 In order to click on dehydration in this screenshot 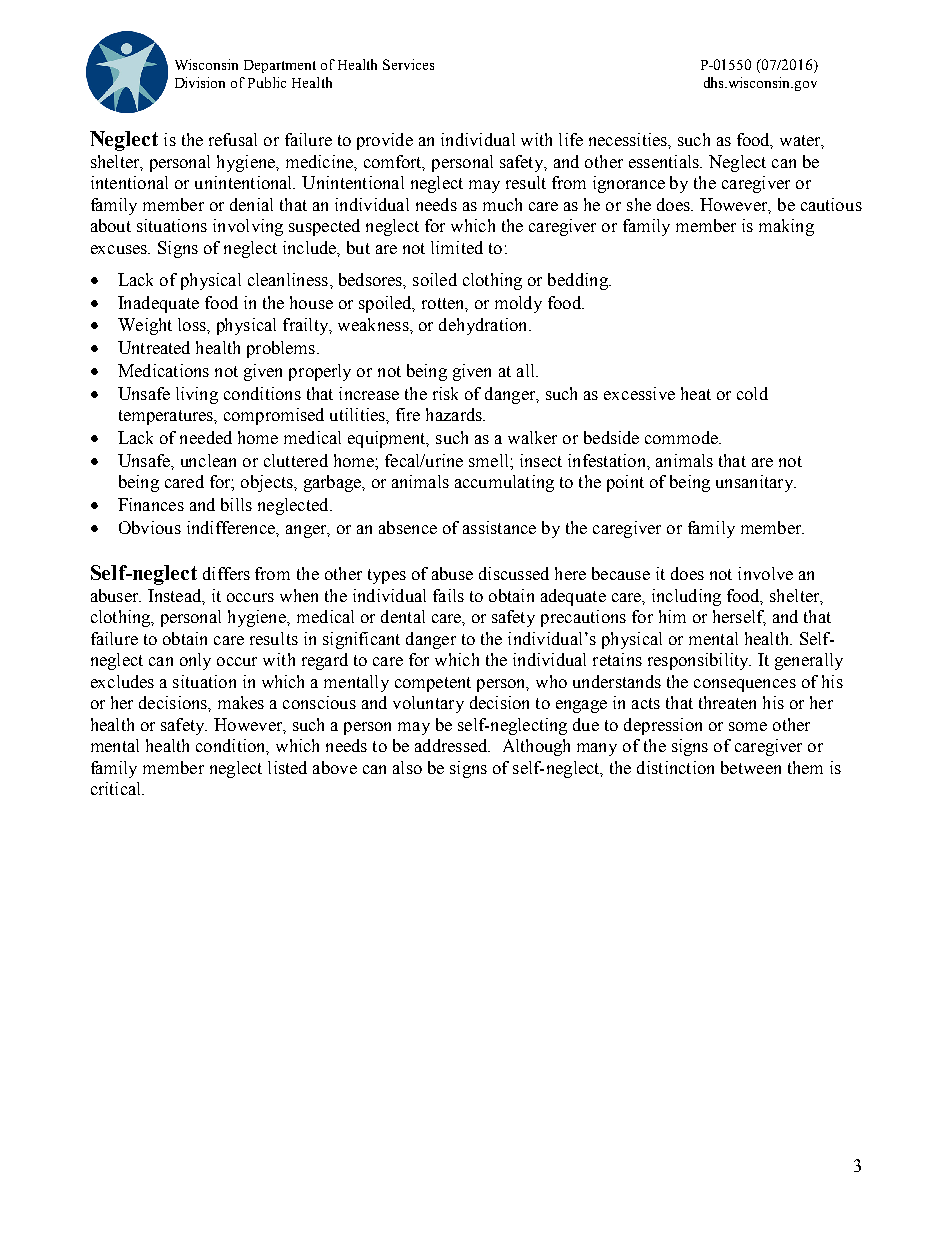, I will do `click(484, 326)`.
